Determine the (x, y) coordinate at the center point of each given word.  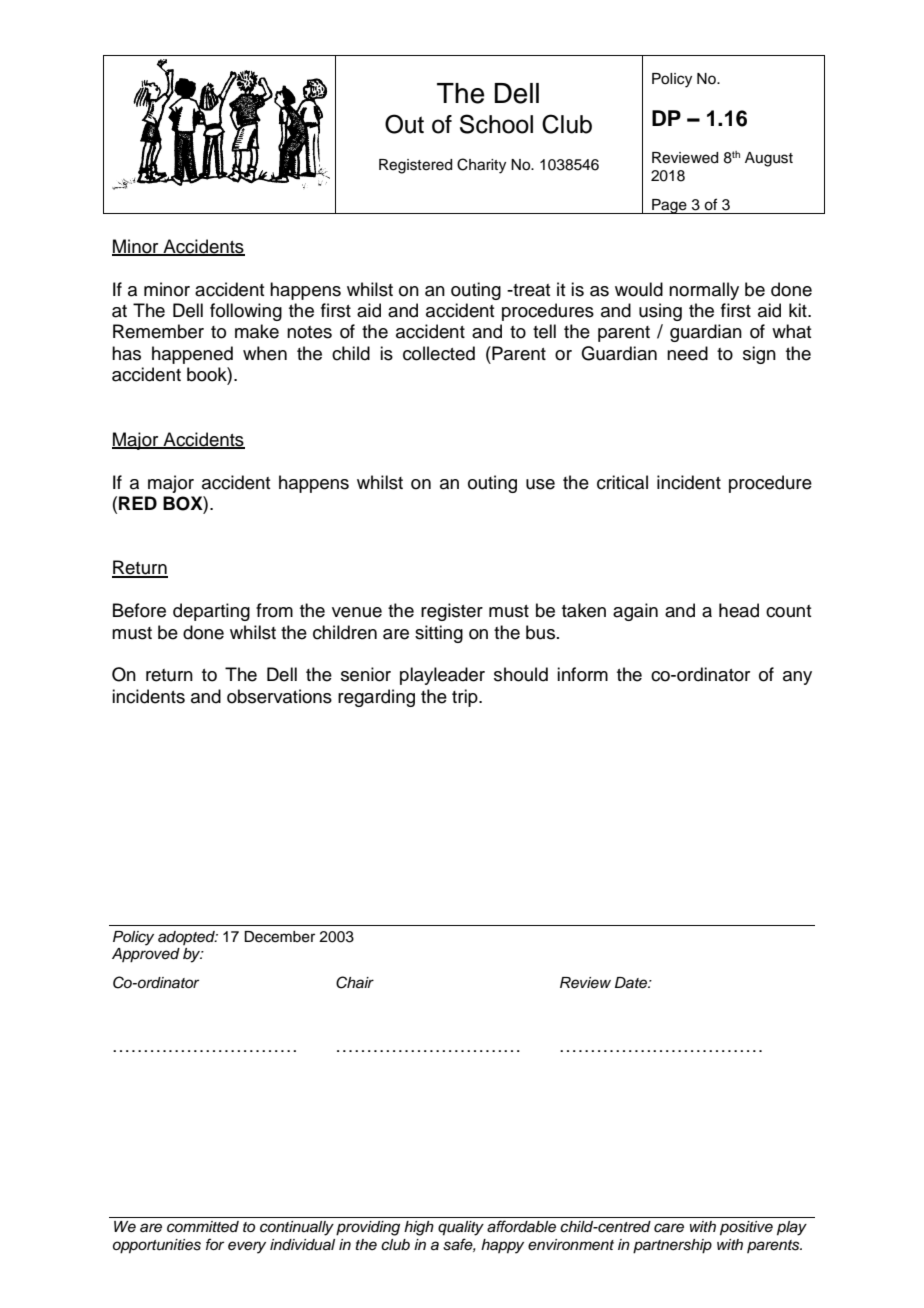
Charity (481, 166)
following (246, 312)
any (797, 678)
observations (279, 696)
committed (203, 1227)
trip (466, 698)
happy (502, 1246)
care (669, 1228)
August (769, 159)
